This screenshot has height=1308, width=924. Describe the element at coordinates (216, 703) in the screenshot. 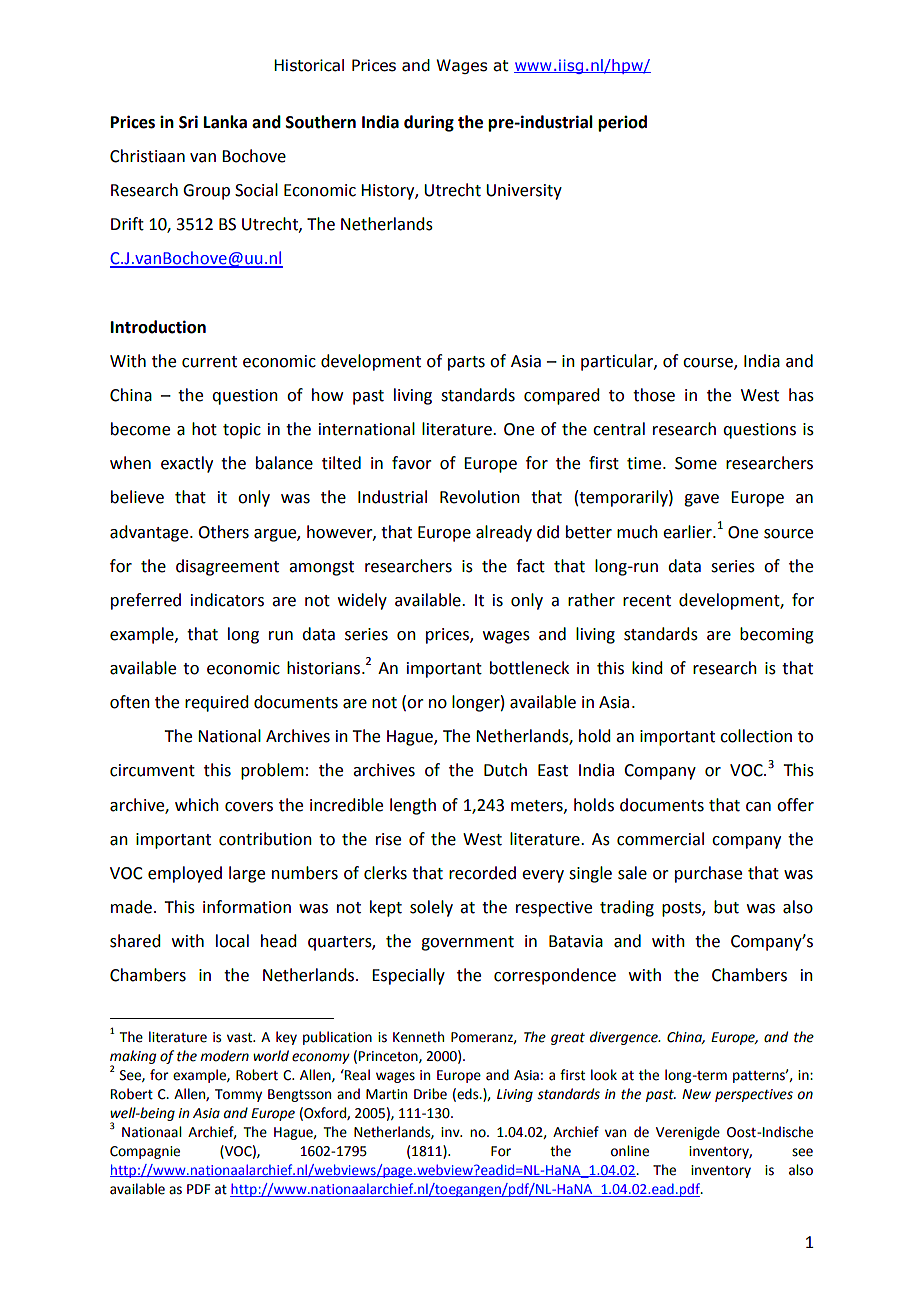

I see `required` at that location.
